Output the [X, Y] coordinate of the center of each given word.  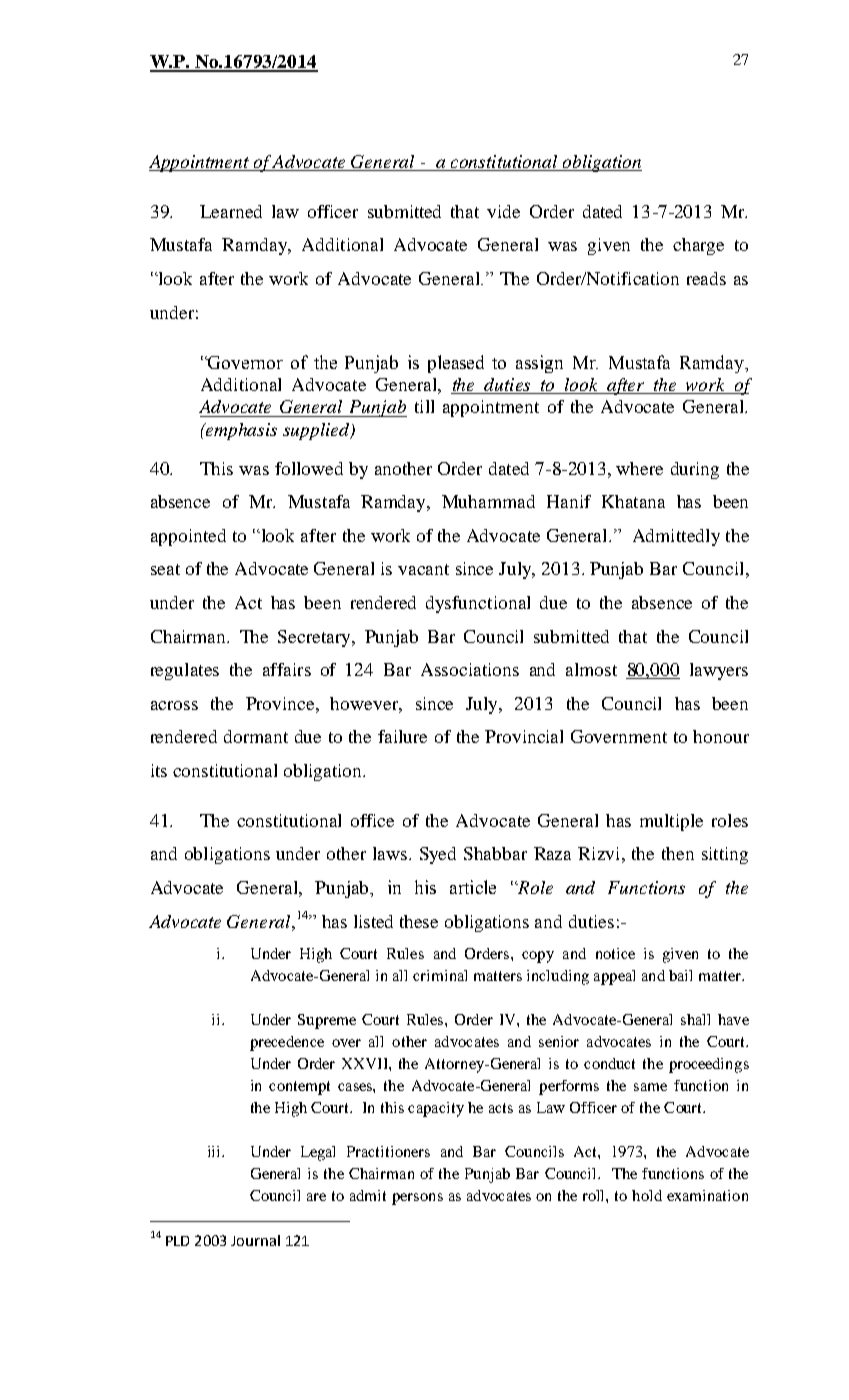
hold [647, 1195]
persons [417, 1199]
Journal [255, 1240]
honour [721, 736]
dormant [256, 736]
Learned [231, 211]
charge [698, 246]
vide [503, 211]
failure [402, 736]
